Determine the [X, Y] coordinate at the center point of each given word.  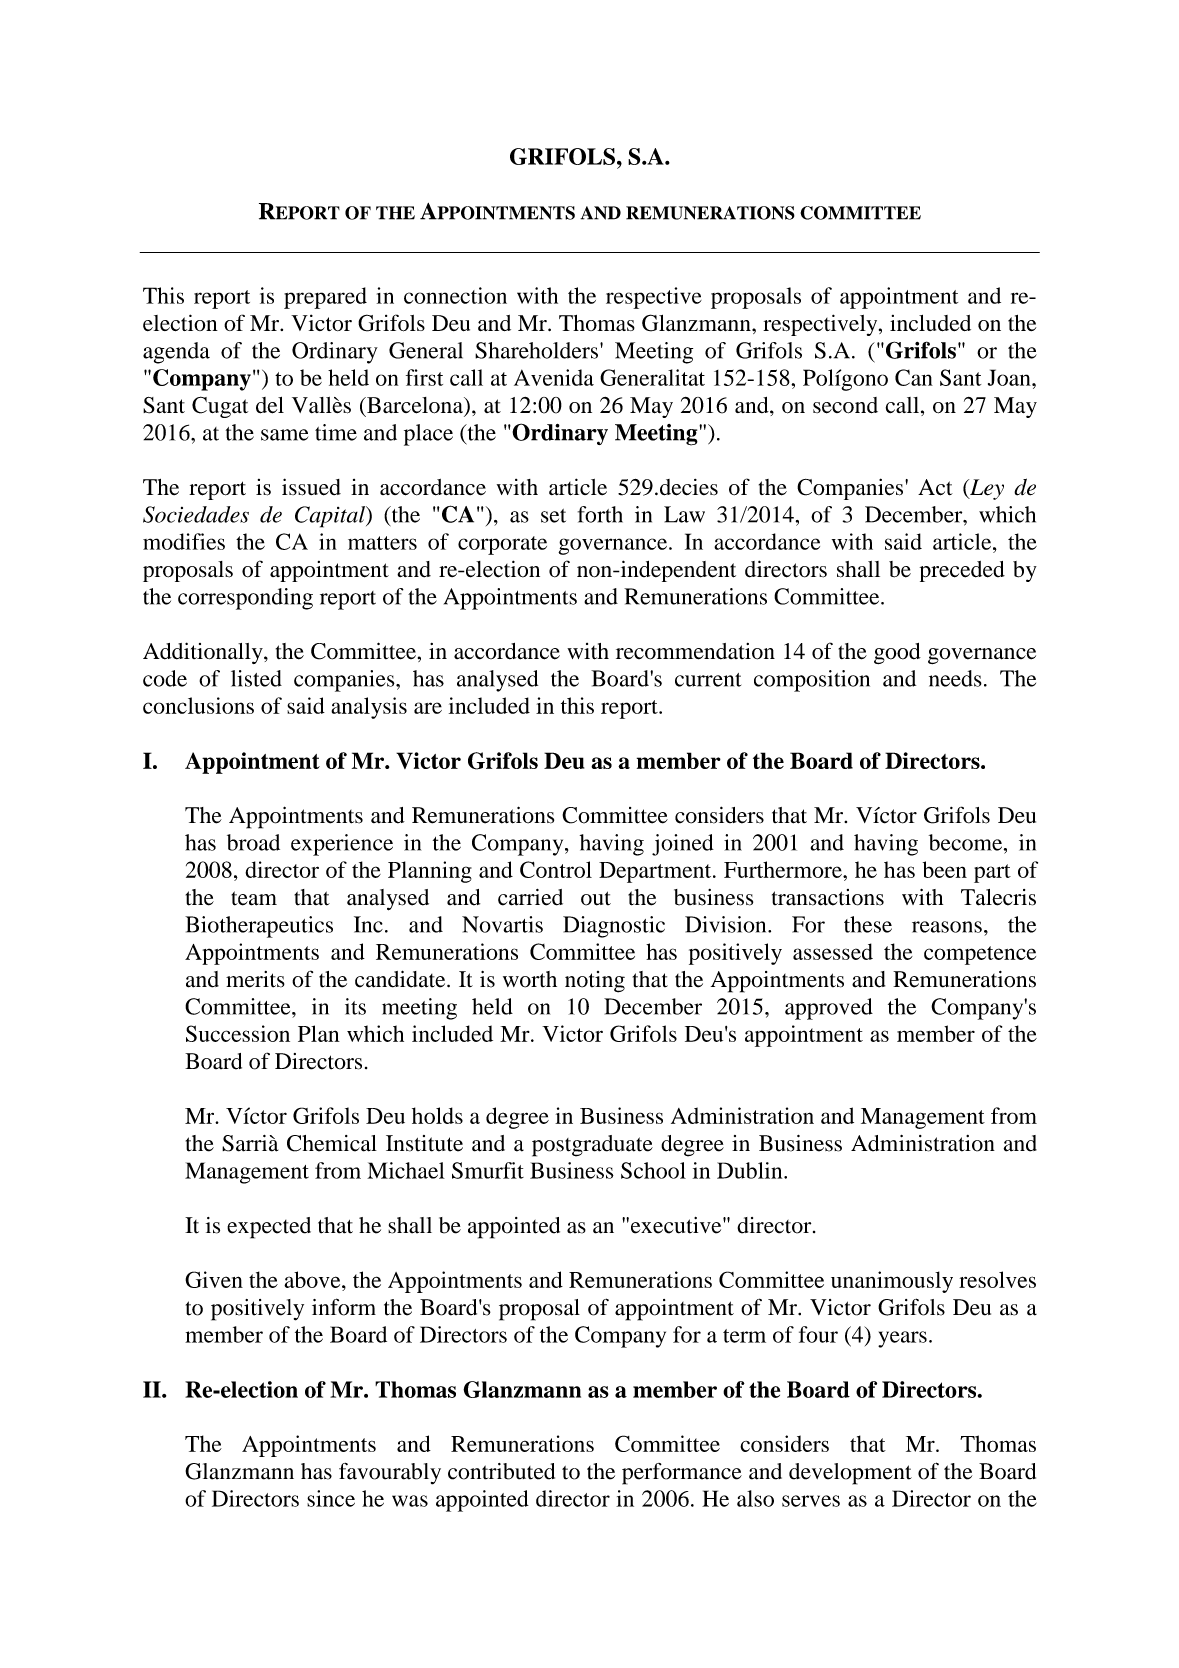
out [596, 898]
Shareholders [536, 350]
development [850, 1474]
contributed [501, 1471]
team [254, 898]
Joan [1010, 377]
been [945, 869]
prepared [325, 298]
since [331, 1498]
